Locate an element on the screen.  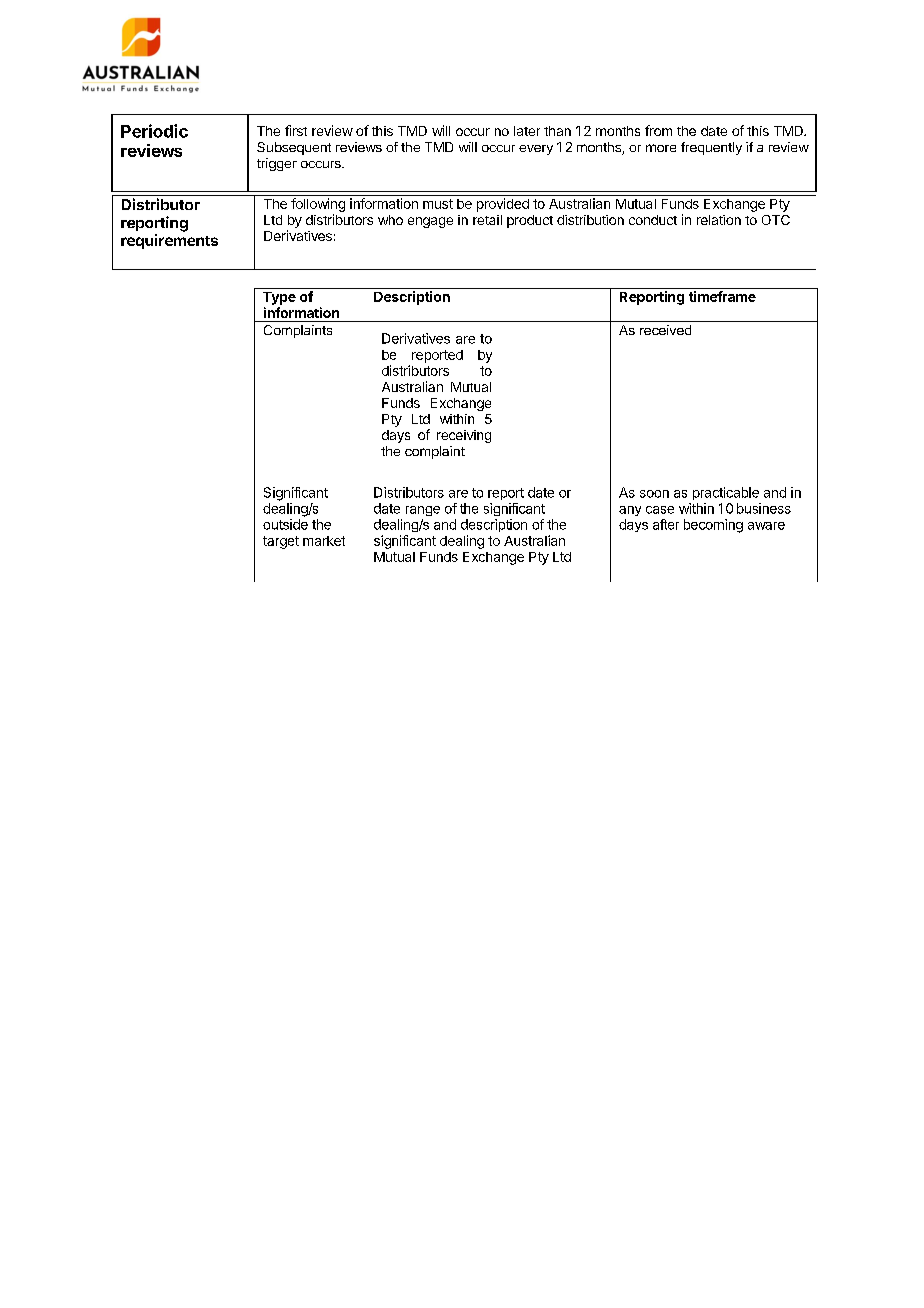
received is located at coordinates (665, 330).
